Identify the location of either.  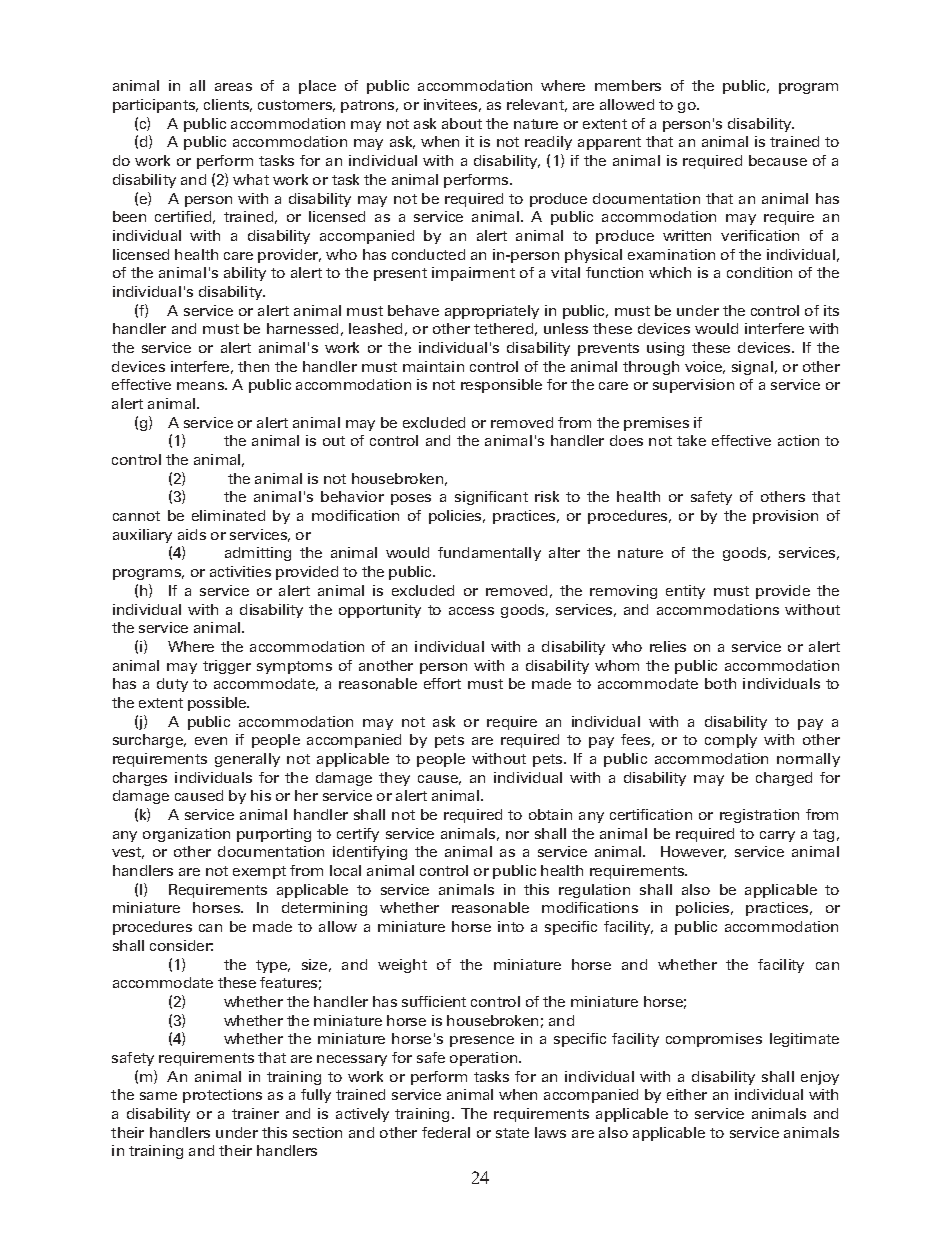
(687, 1094).
